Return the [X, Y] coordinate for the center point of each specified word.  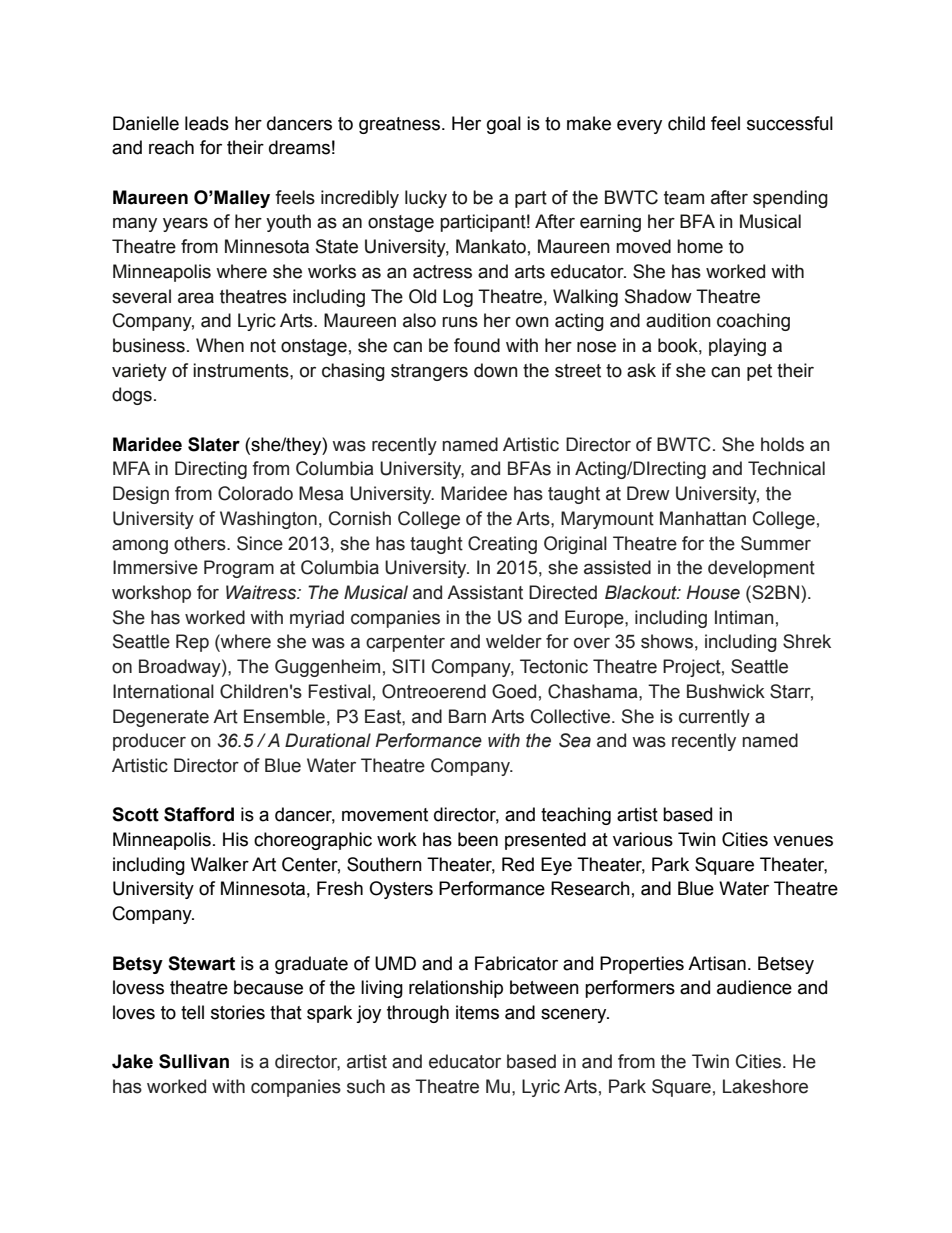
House [713, 592]
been [478, 839]
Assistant [485, 592]
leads [207, 123]
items [477, 1012]
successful [790, 123]
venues [803, 841]
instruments [242, 370]
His [235, 839]
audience [754, 987]
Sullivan [194, 1061]
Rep [192, 643]
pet [759, 372]
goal [504, 125]
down [496, 370]
